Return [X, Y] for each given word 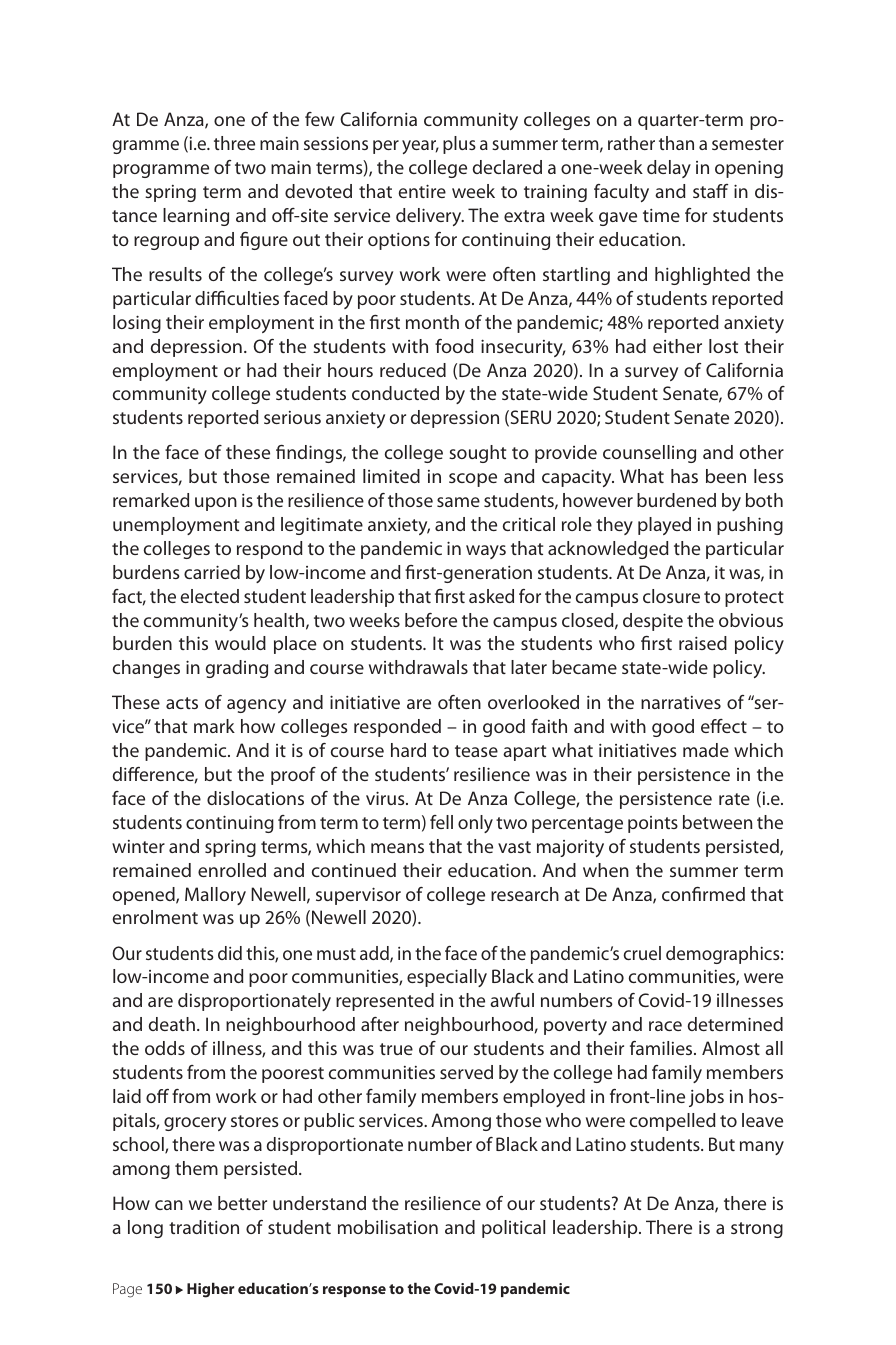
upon [216, 504]
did [230, 953]
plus [459, 145]
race [665, 1026]
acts [182, 703]
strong [757, 1230]
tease [476, 751]
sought [477, 454]
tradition [204, 1227]
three [234, 143]
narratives [681, 702]
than [676, 143]
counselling [649, 454]
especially [447, 978]
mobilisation [388, 1227]
